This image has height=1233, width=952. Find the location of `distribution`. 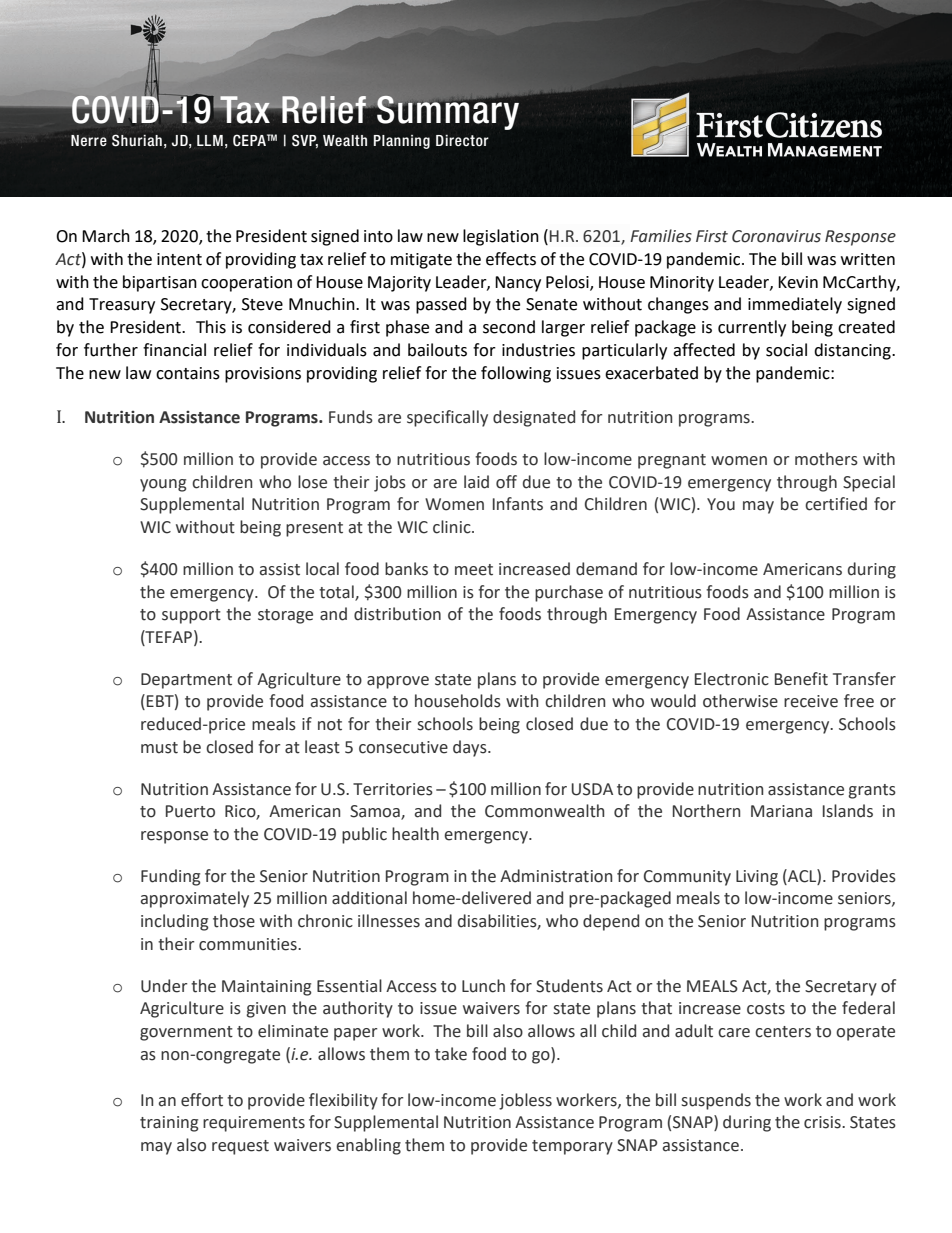

distribution is located at coordinates (397, 614).
